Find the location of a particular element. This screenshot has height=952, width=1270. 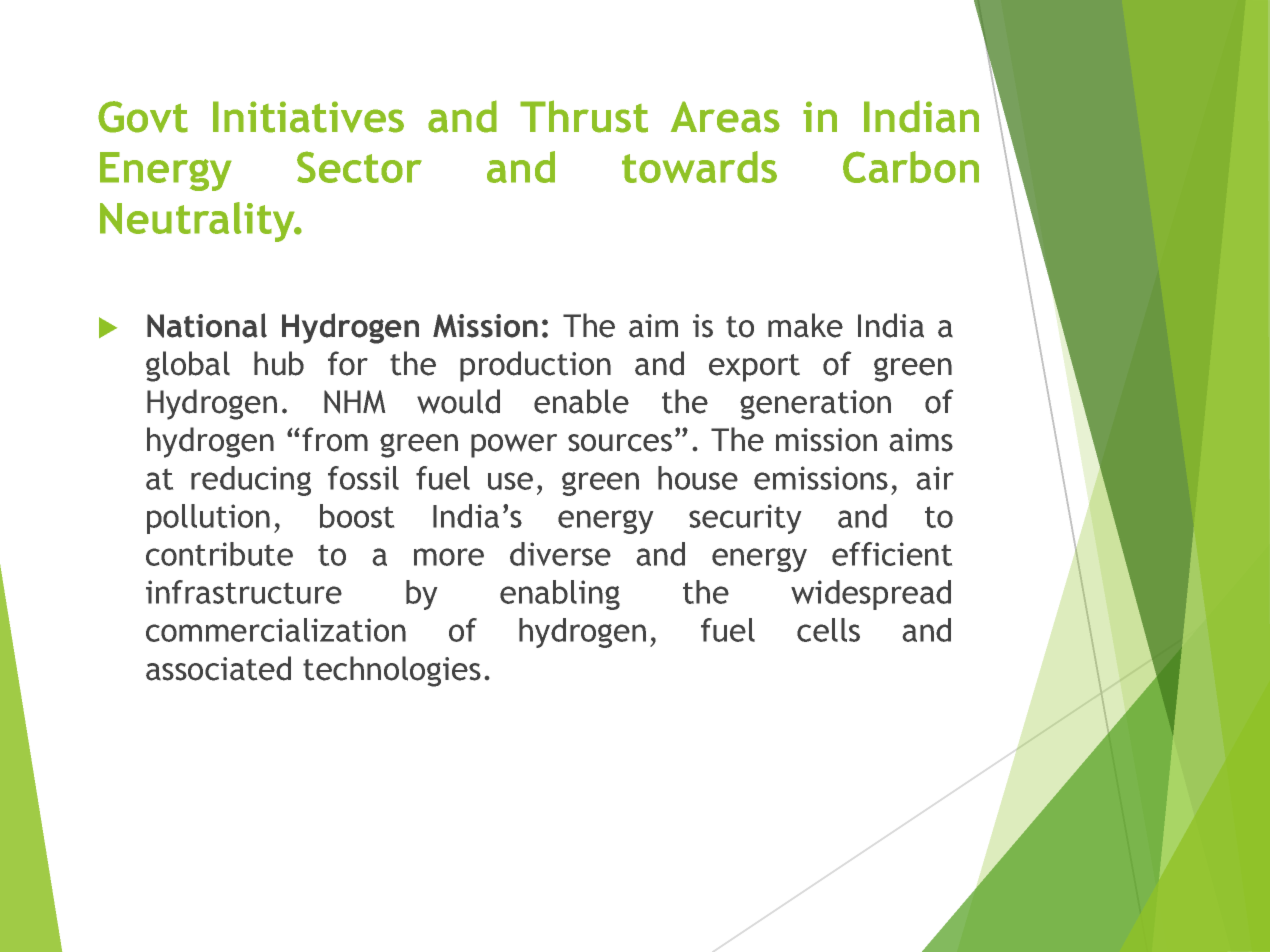

Carbon is located at coordinates (911, 167).
